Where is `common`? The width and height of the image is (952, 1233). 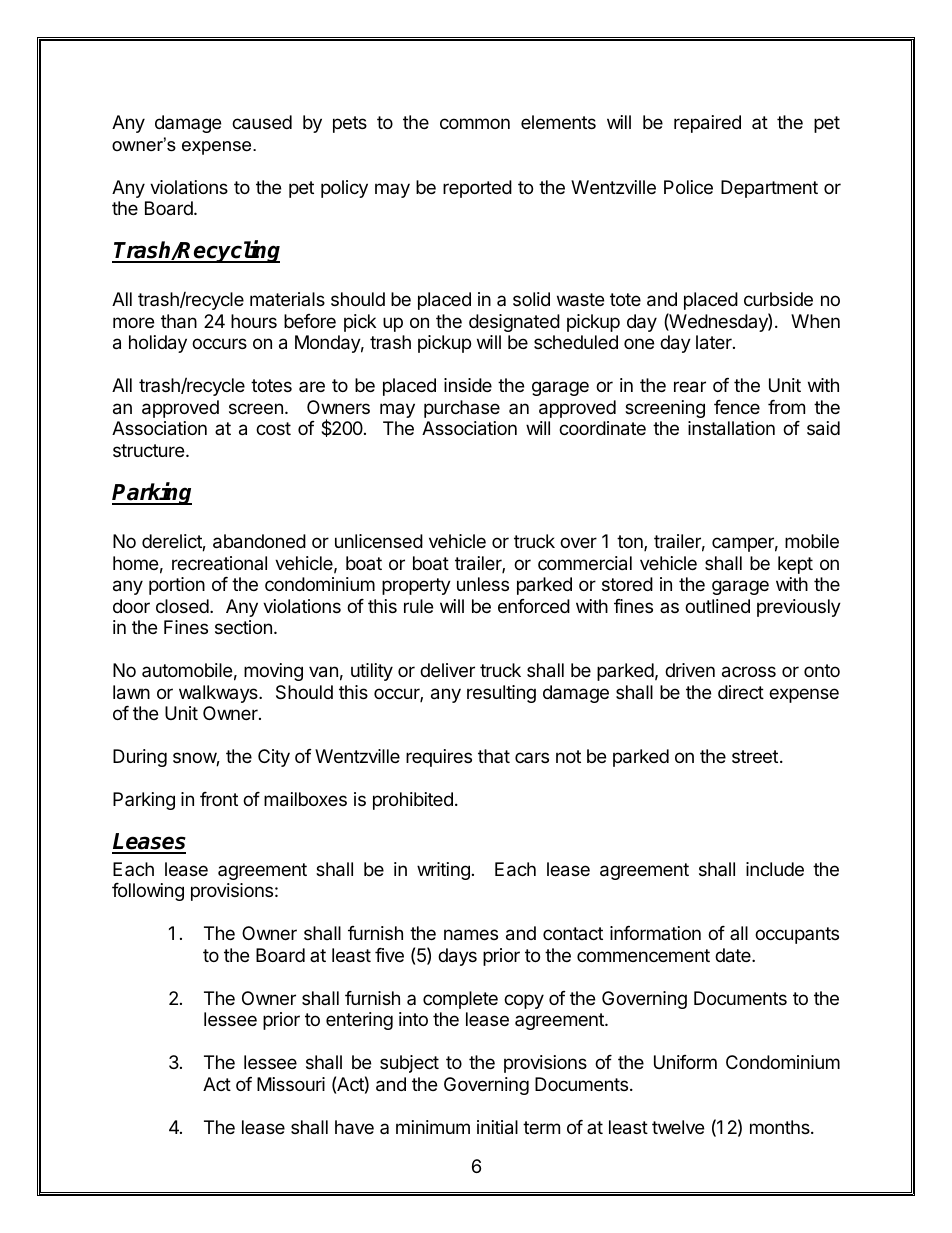
common is located at coordinates (475, 123).
